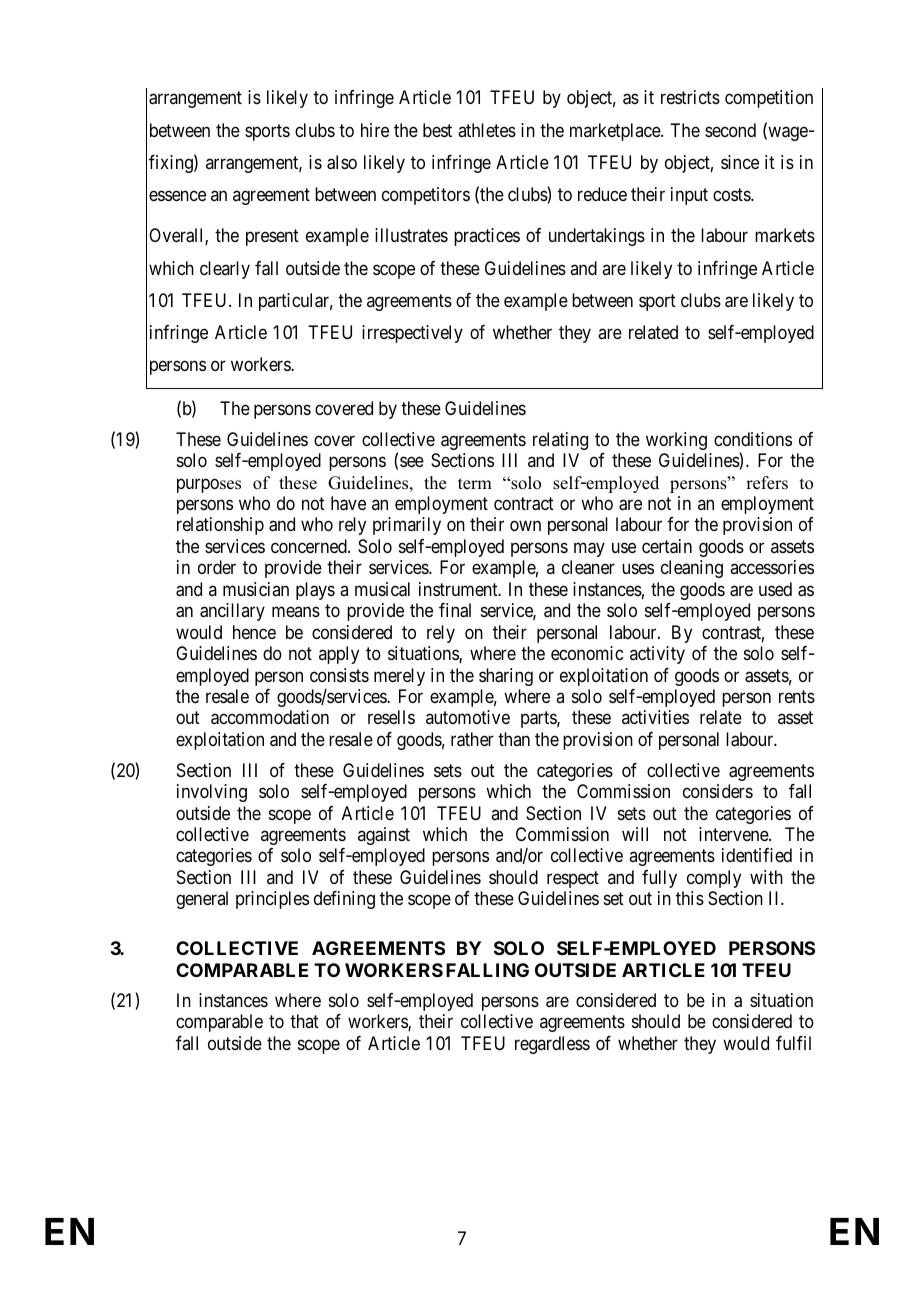 This image has height=1308, width=924. I want to click on athletes, so click(487, 130).
